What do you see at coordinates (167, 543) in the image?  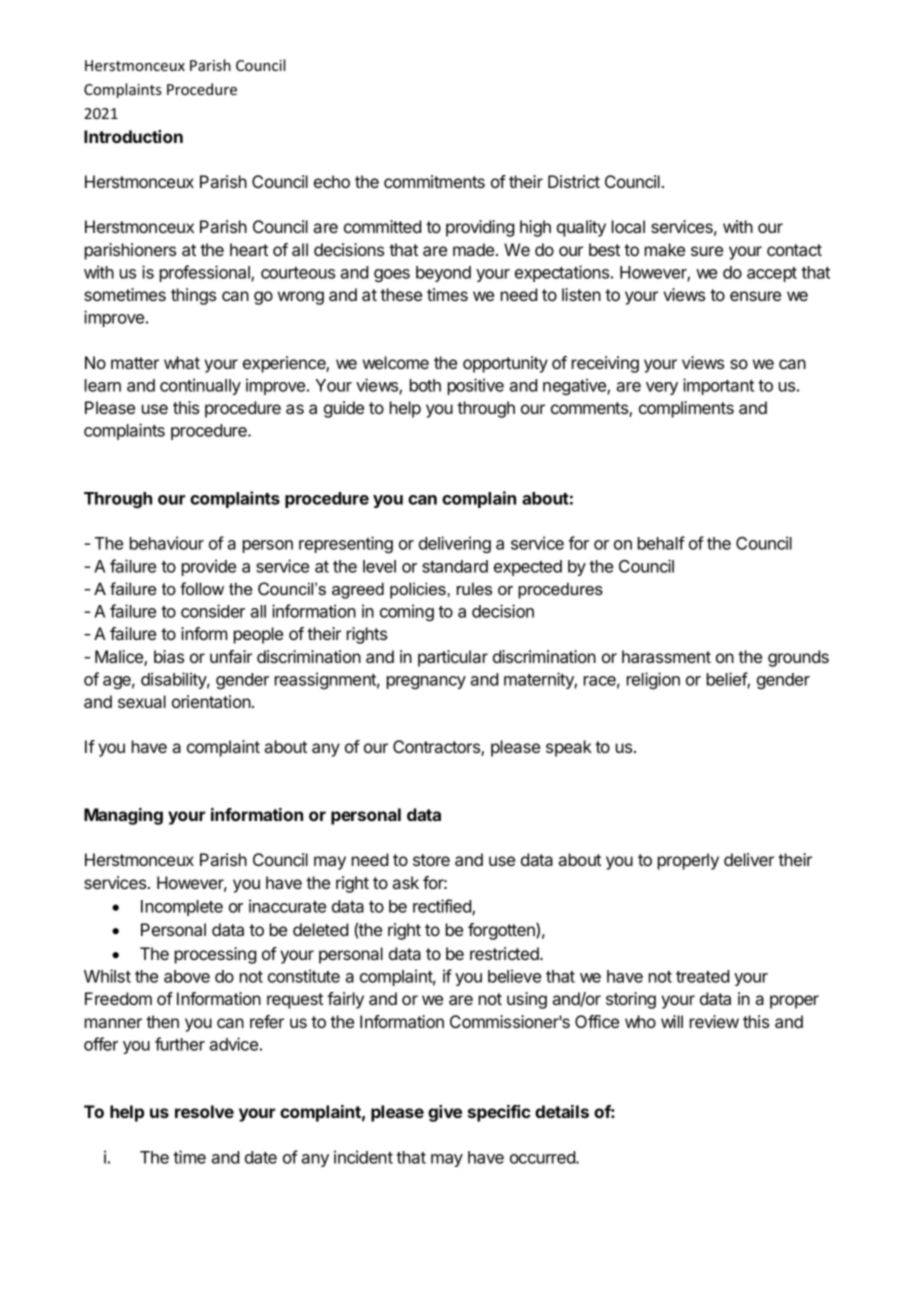 I see `behaviour` at bounding box center [167, 543].
